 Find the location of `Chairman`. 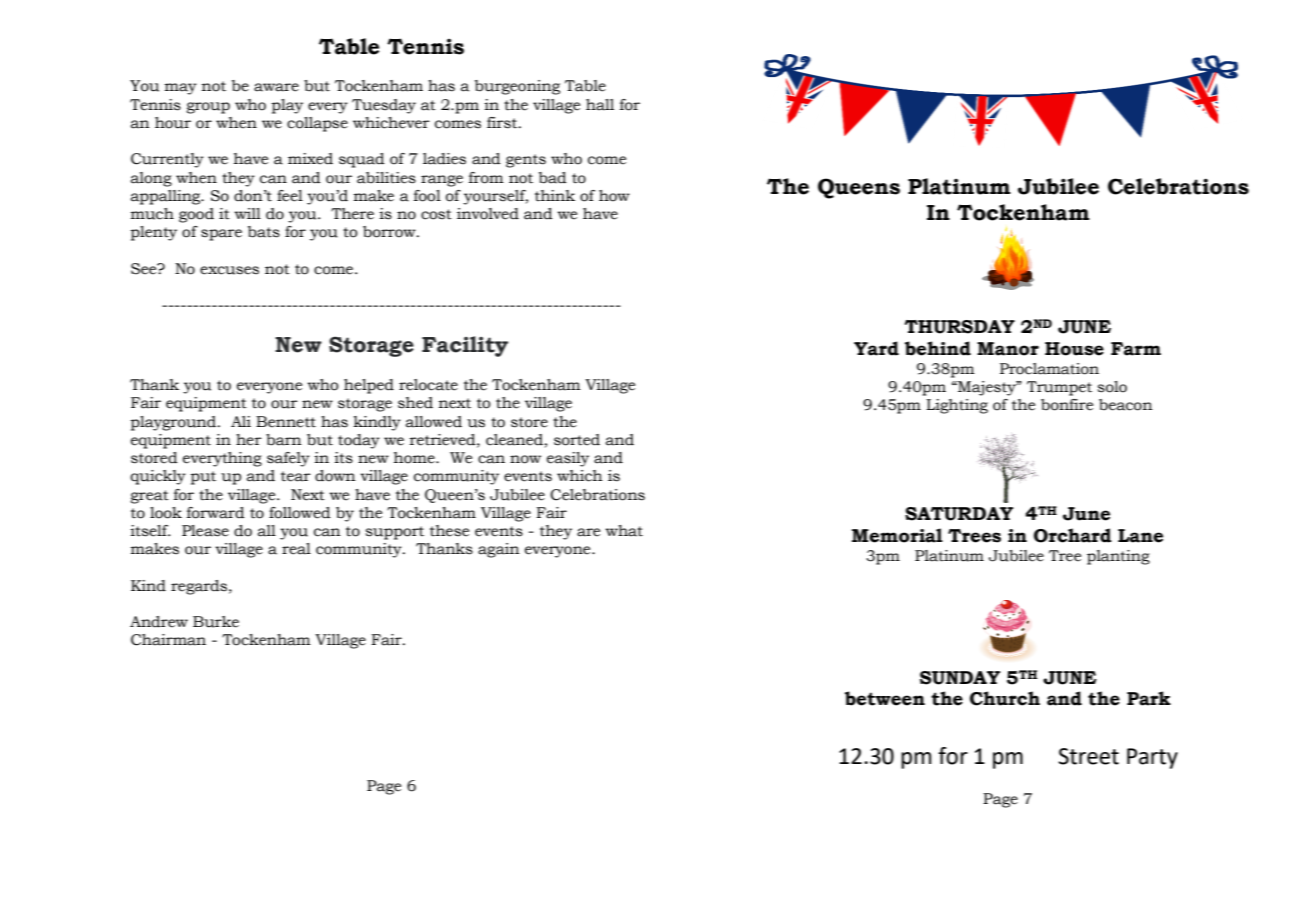

Chairman is located at coordinates (168, 640).
